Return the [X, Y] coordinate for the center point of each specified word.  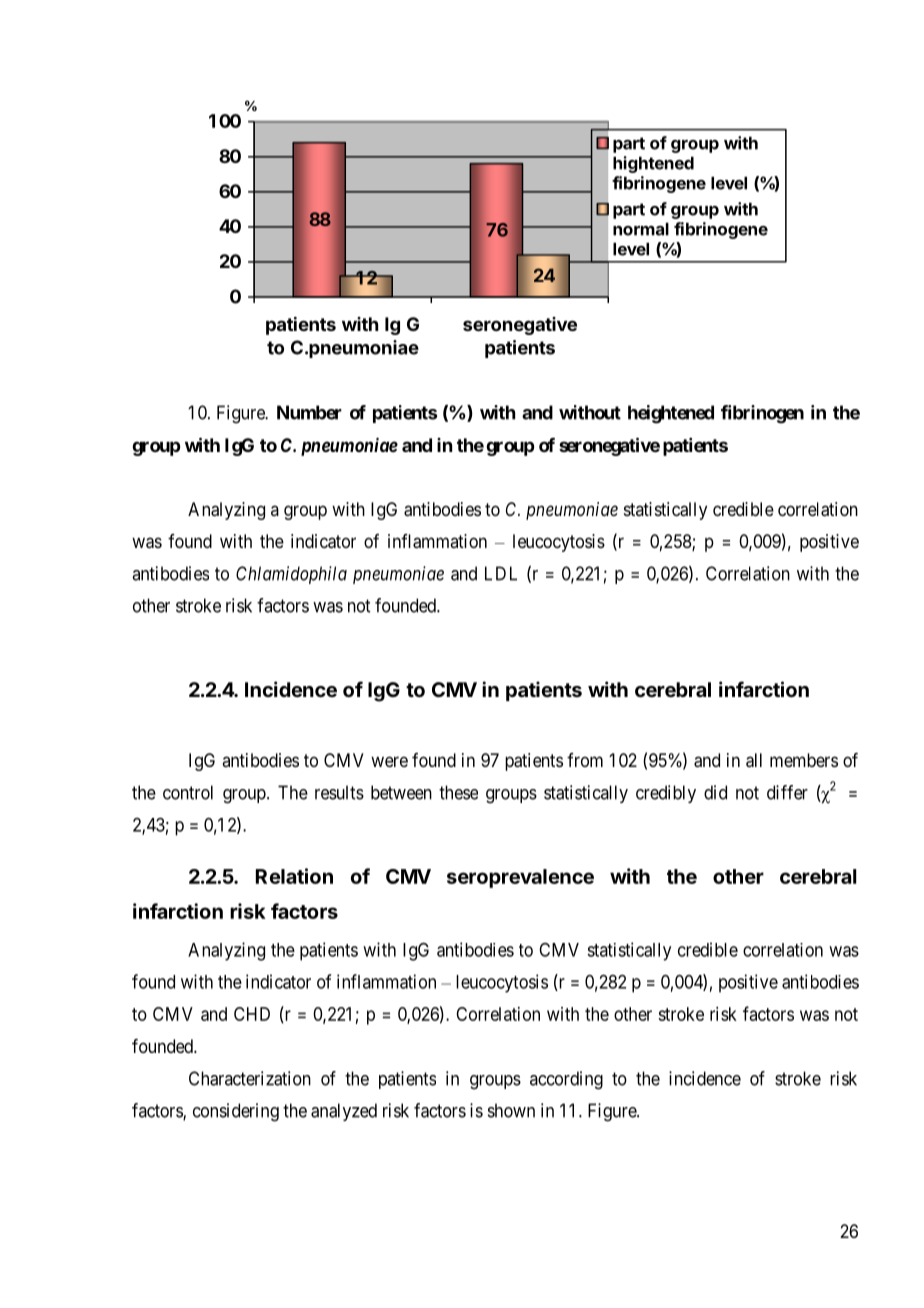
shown [511, 1110]
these [458, 792]
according [566, 1080]
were [389, 761]
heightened [671, 414]
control [188, 792]
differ [787, 792]
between [401, 792]
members [804, 760]
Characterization [250, 1078]
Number [309, 412]
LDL [501, 573]
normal [641, 229]
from [585, 760]
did [715, 792]
